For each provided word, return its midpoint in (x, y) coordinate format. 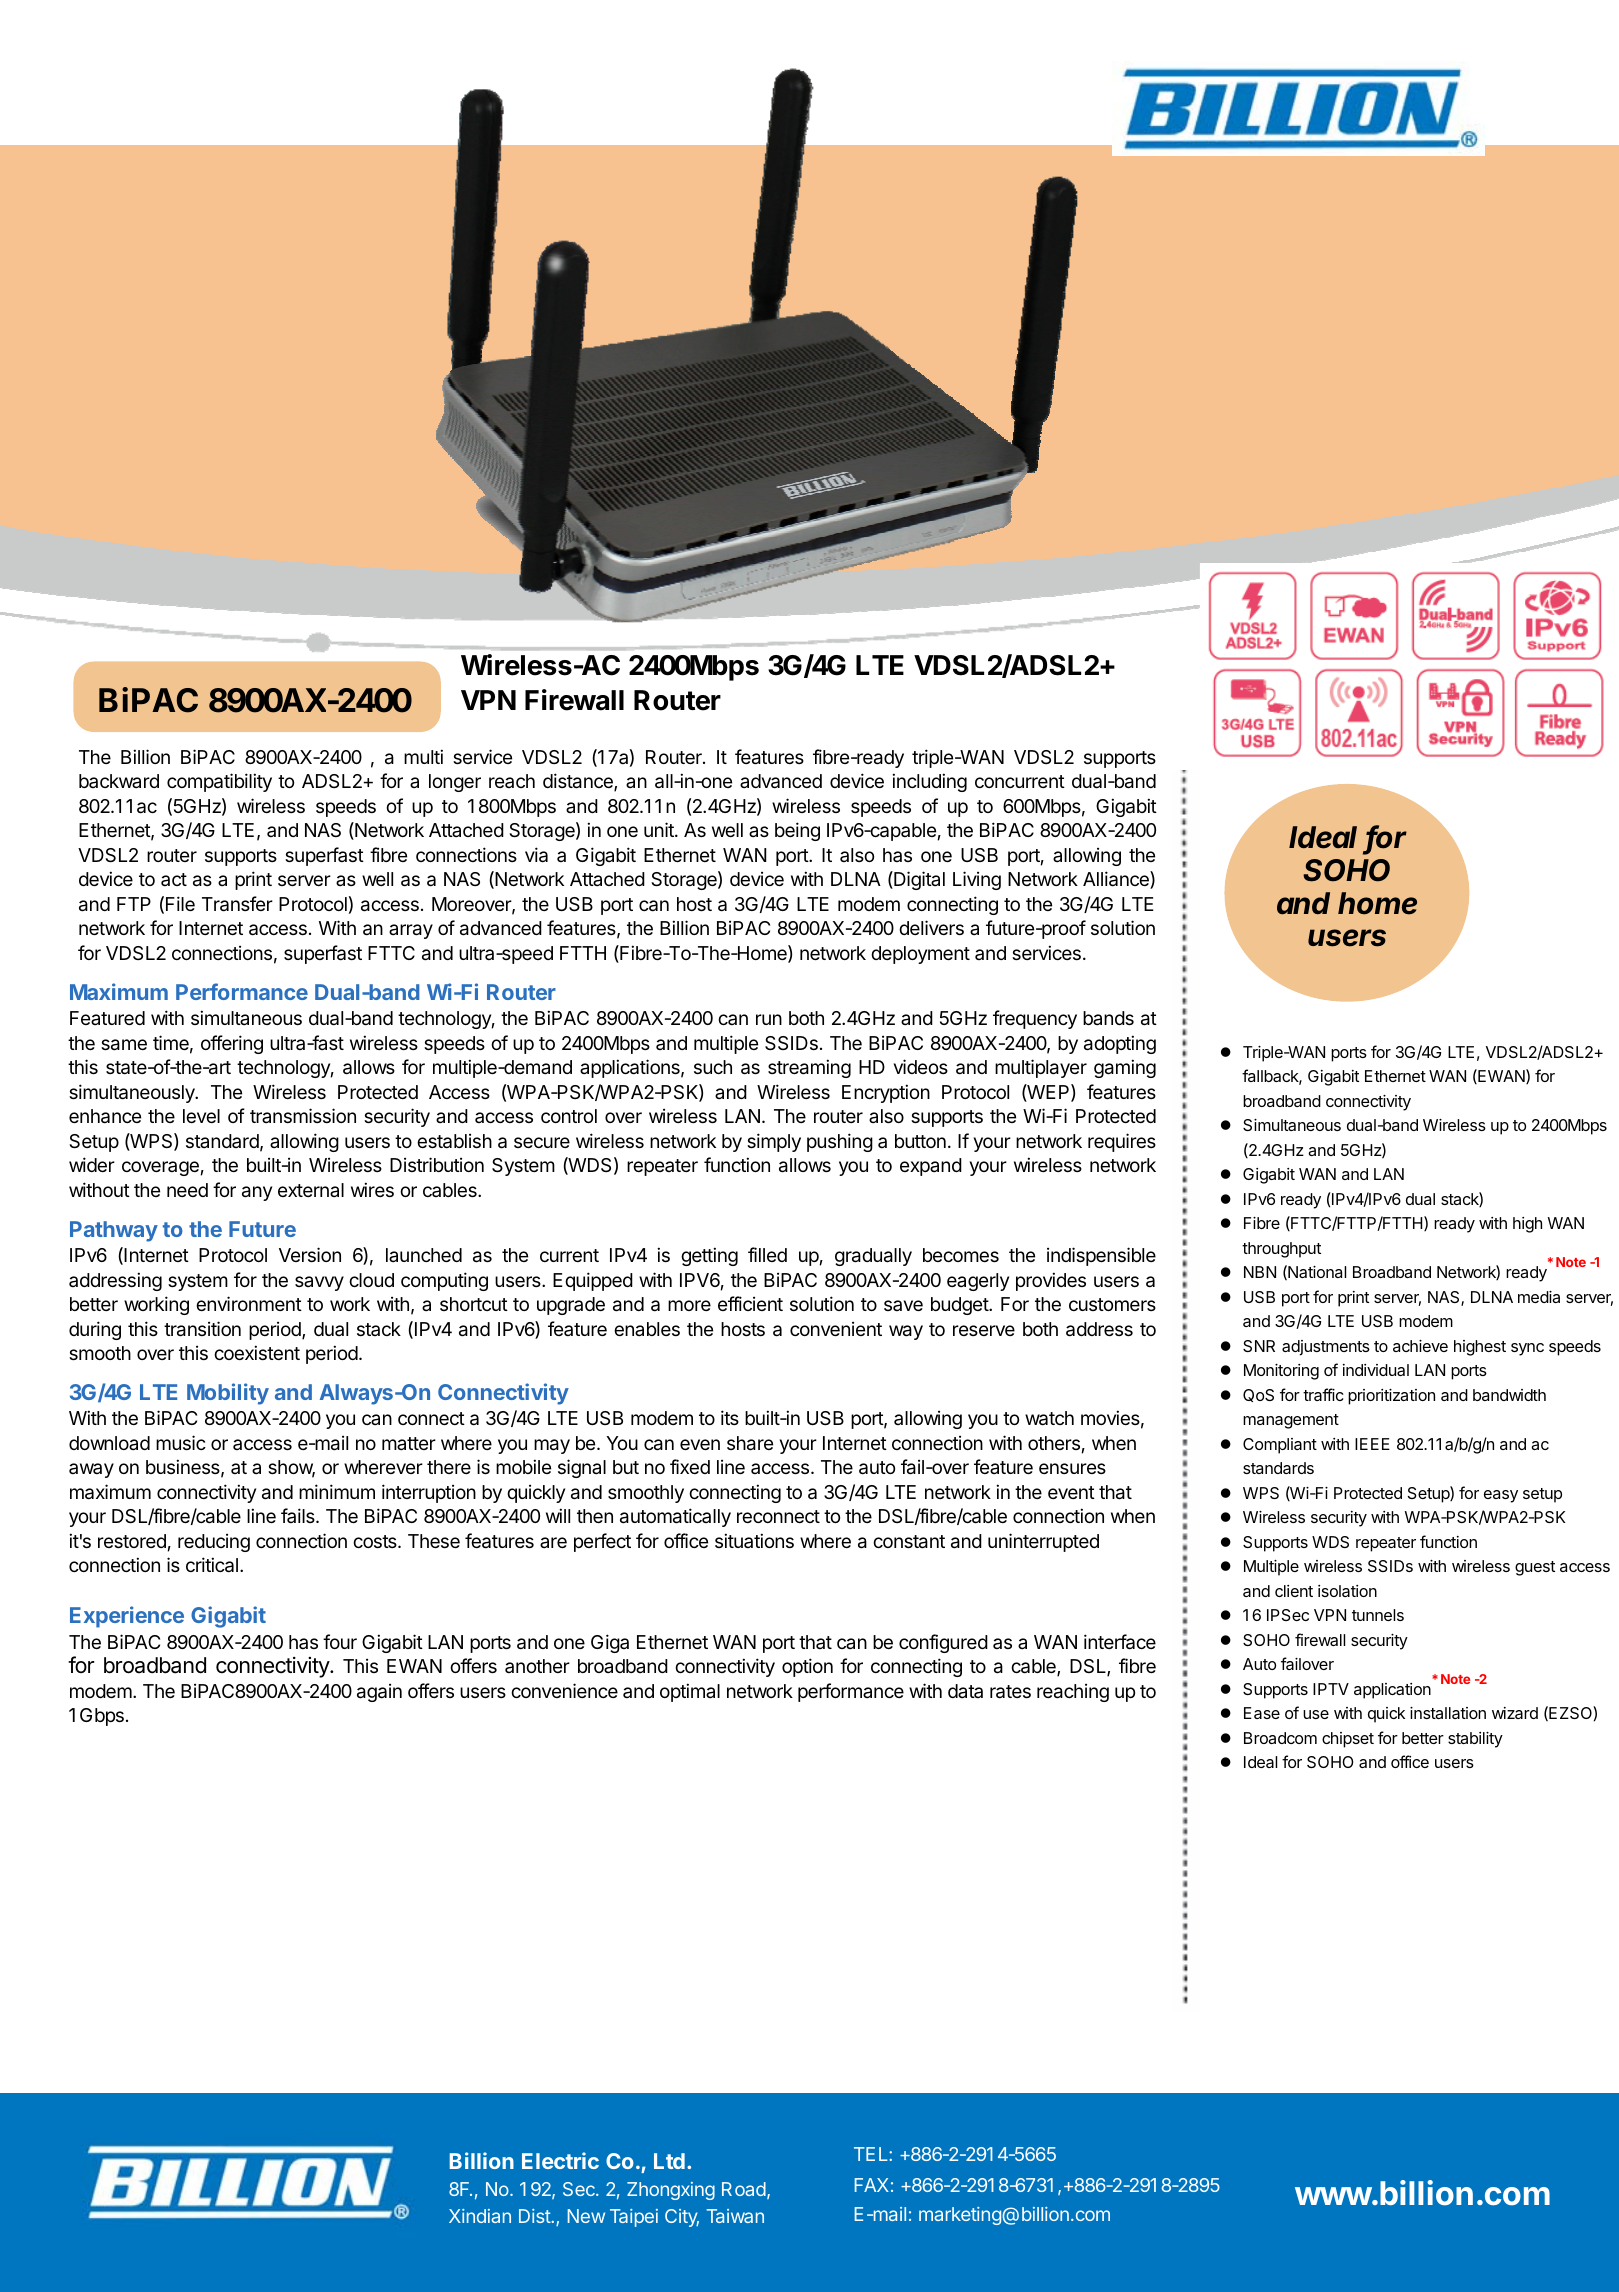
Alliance (1117, 880)
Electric (560, 2160)
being (797, 831)
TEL (872, 2154)
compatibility (219, 782)
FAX (872, 2185)
